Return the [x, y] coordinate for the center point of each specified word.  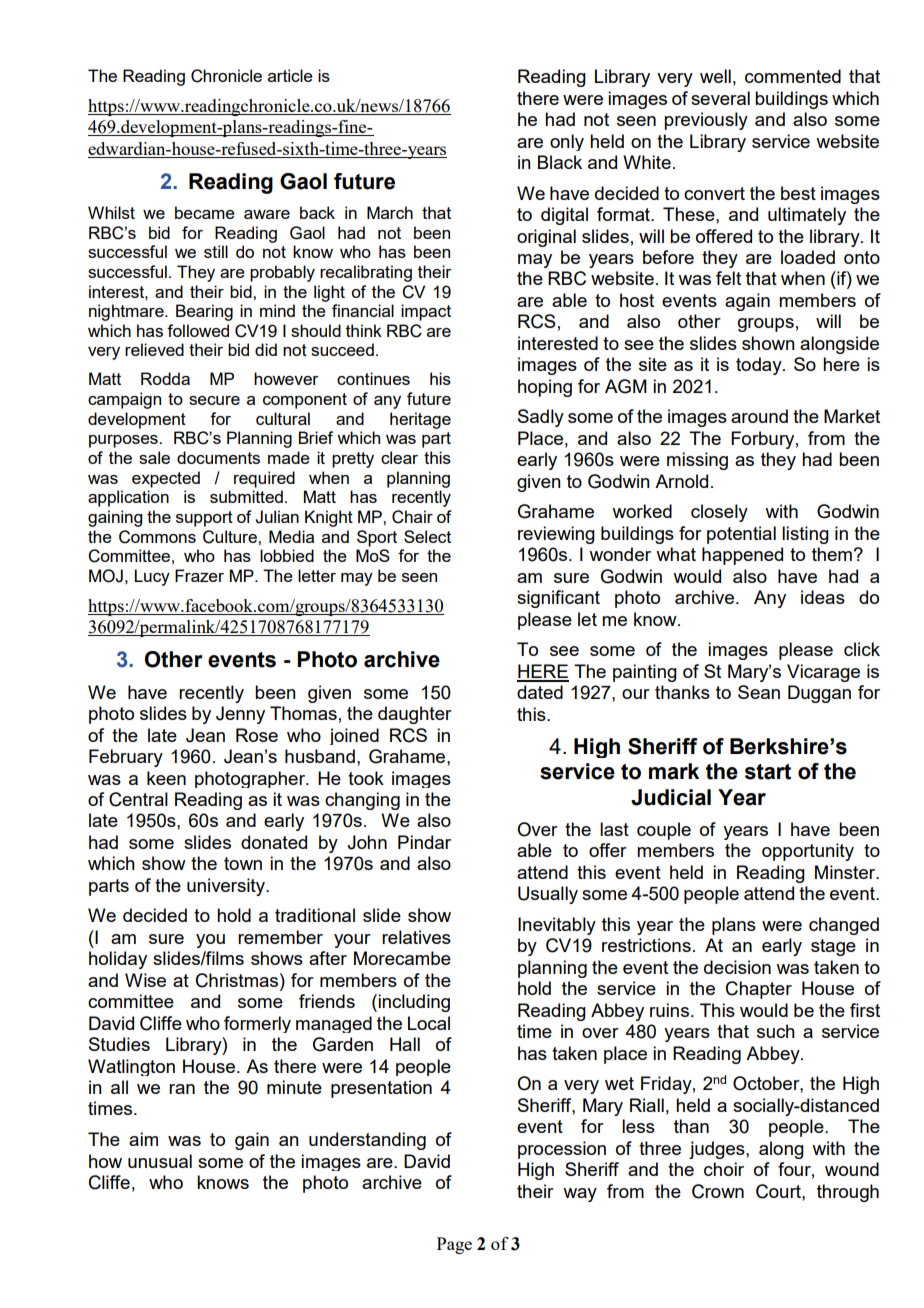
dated [540, 692]
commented [793, 76]
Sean [759, 692]
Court [779, 1191]
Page [454, 1245]
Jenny [240, 715]
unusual [160, 1161]
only [567, 142]
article [290, 75]
